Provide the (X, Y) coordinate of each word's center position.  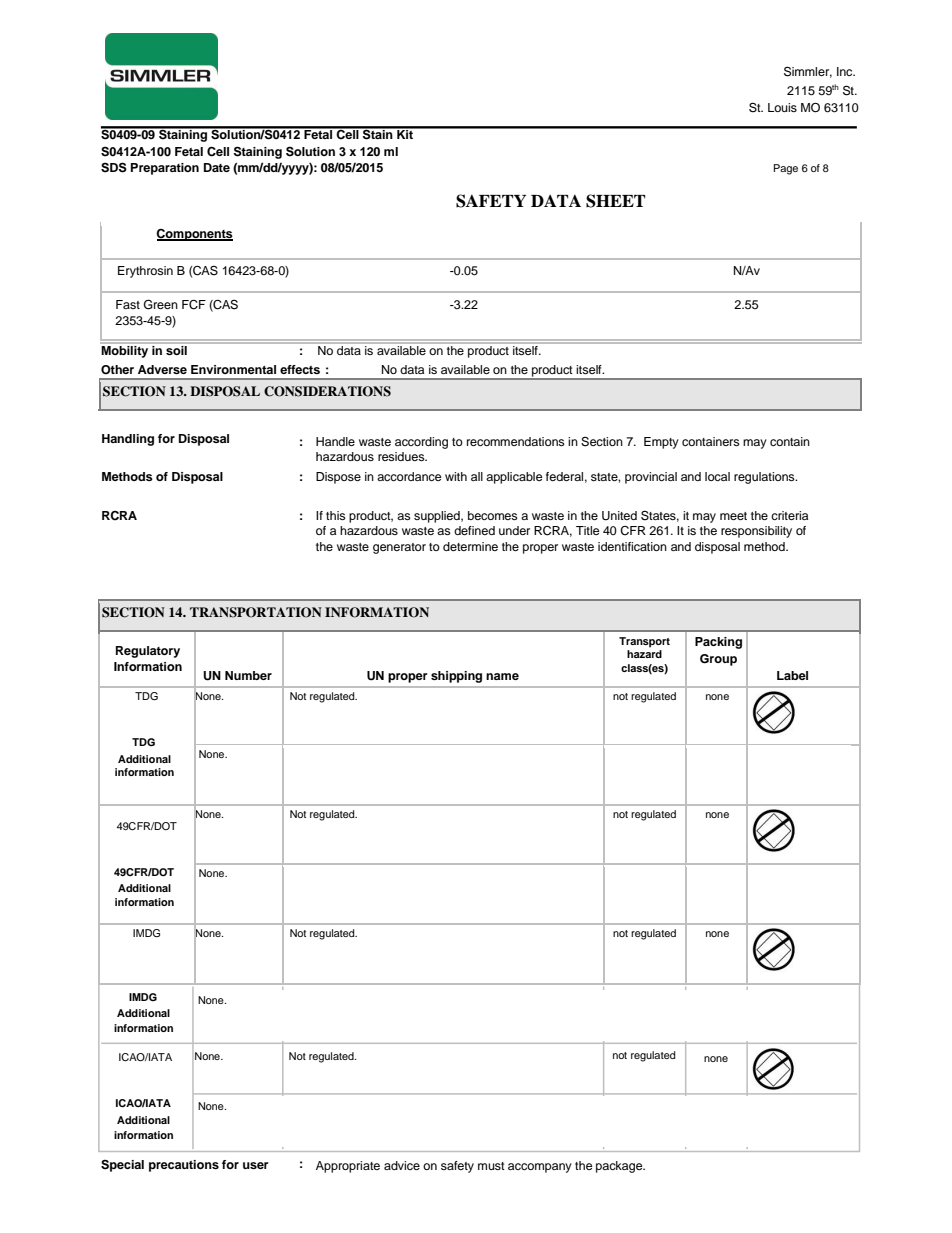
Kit (405, 133)
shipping (456, 677)
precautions (184, 1166)
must (491, 1166)
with (456, 476)
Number (248, 675)
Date (217, 167)
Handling (128, 440)
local (717, 476)
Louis (782, 107)
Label (792, 675)
